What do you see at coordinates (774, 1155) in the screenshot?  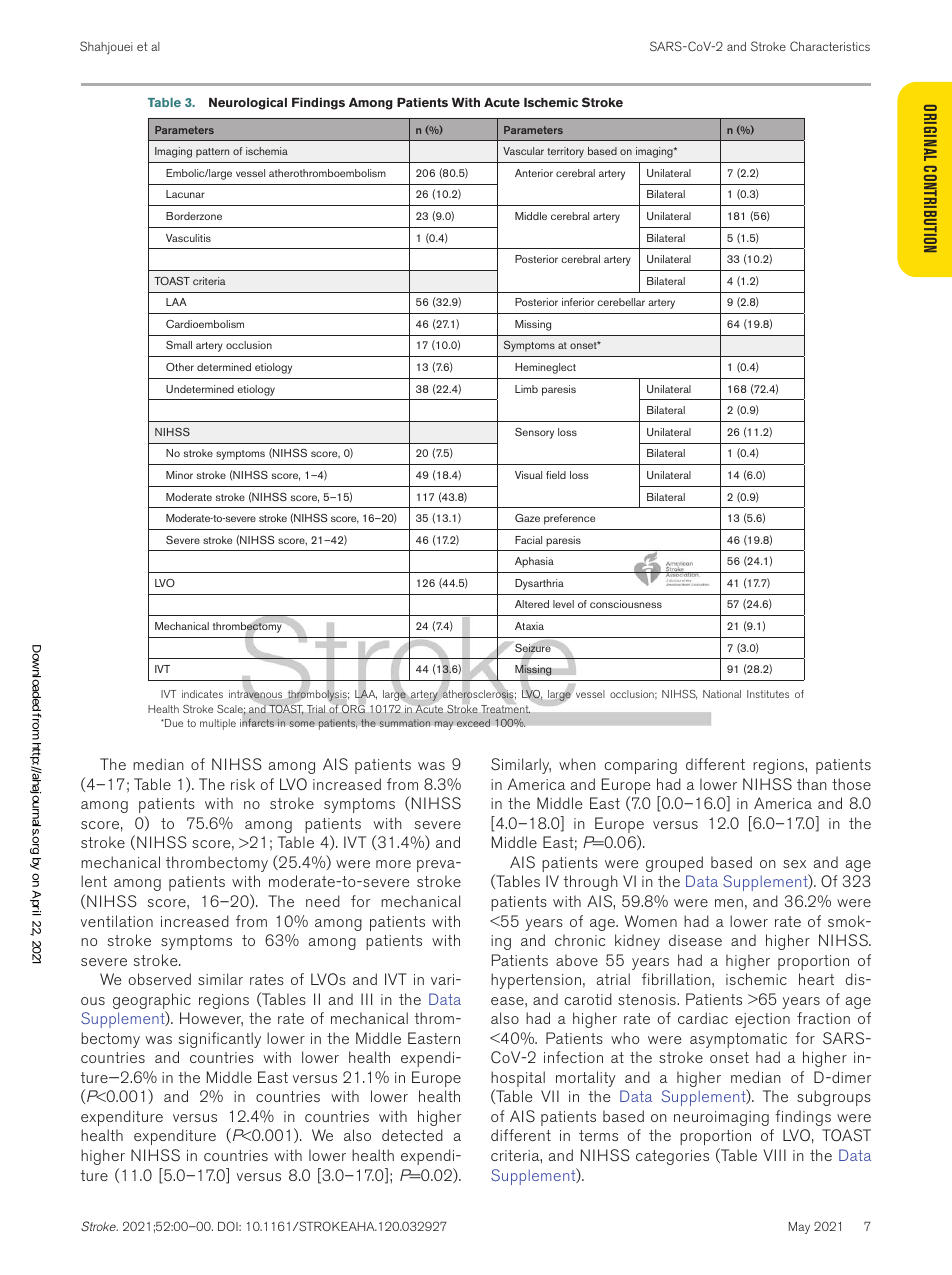 I see `VIII` at bounding box center [774, 1155].
